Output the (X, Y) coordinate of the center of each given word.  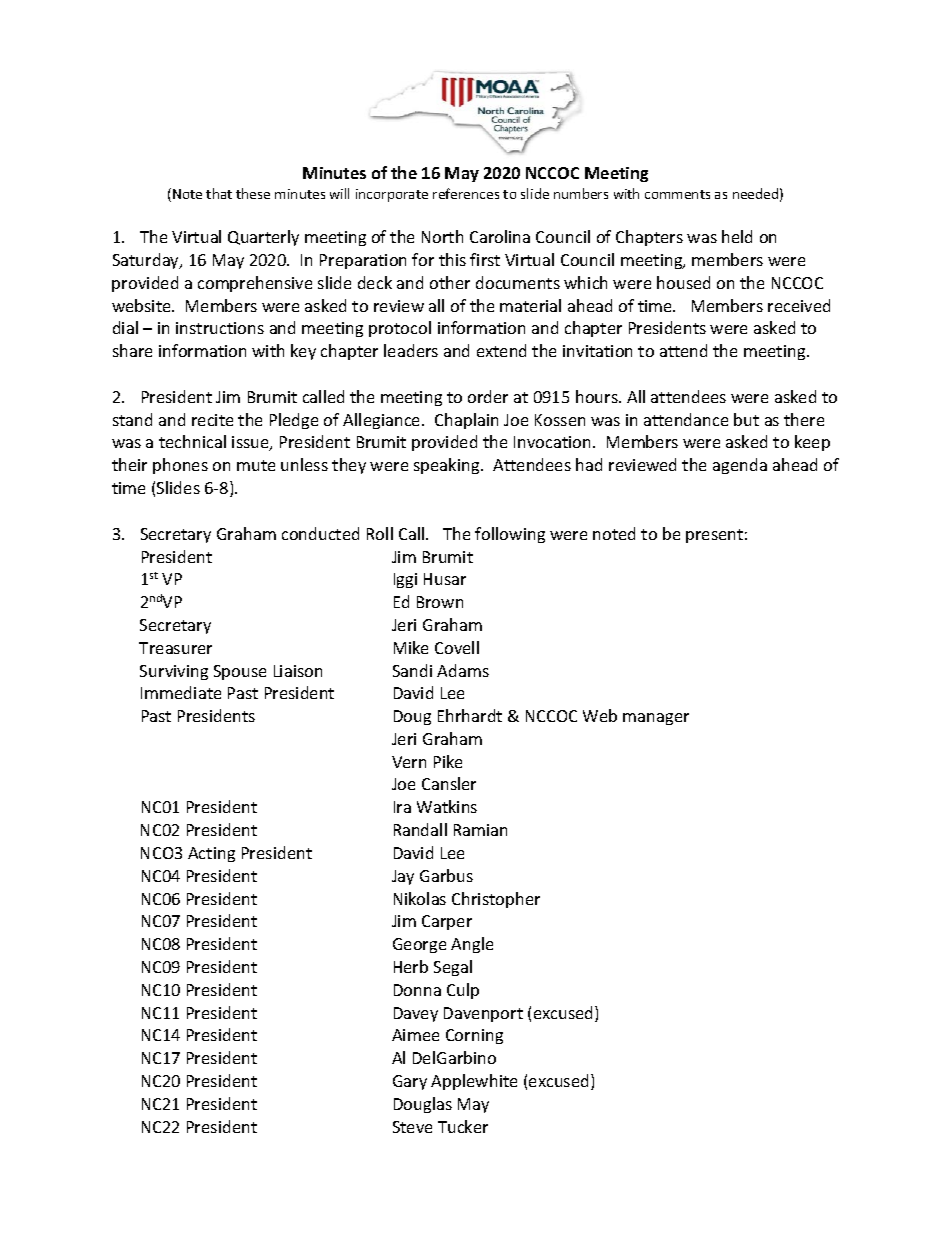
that (219, 193)
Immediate (181, 692)
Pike (448, 761)
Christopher (496, 900)
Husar (445, 579)
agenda (740, 466)
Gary (410, 1082)
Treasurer (175, 648)
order (488, 396)
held (737, 236)
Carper (447, 922)
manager (656, 719)
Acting (211, 854)
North (442, 236)
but (746, 419)
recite (212, 420)
